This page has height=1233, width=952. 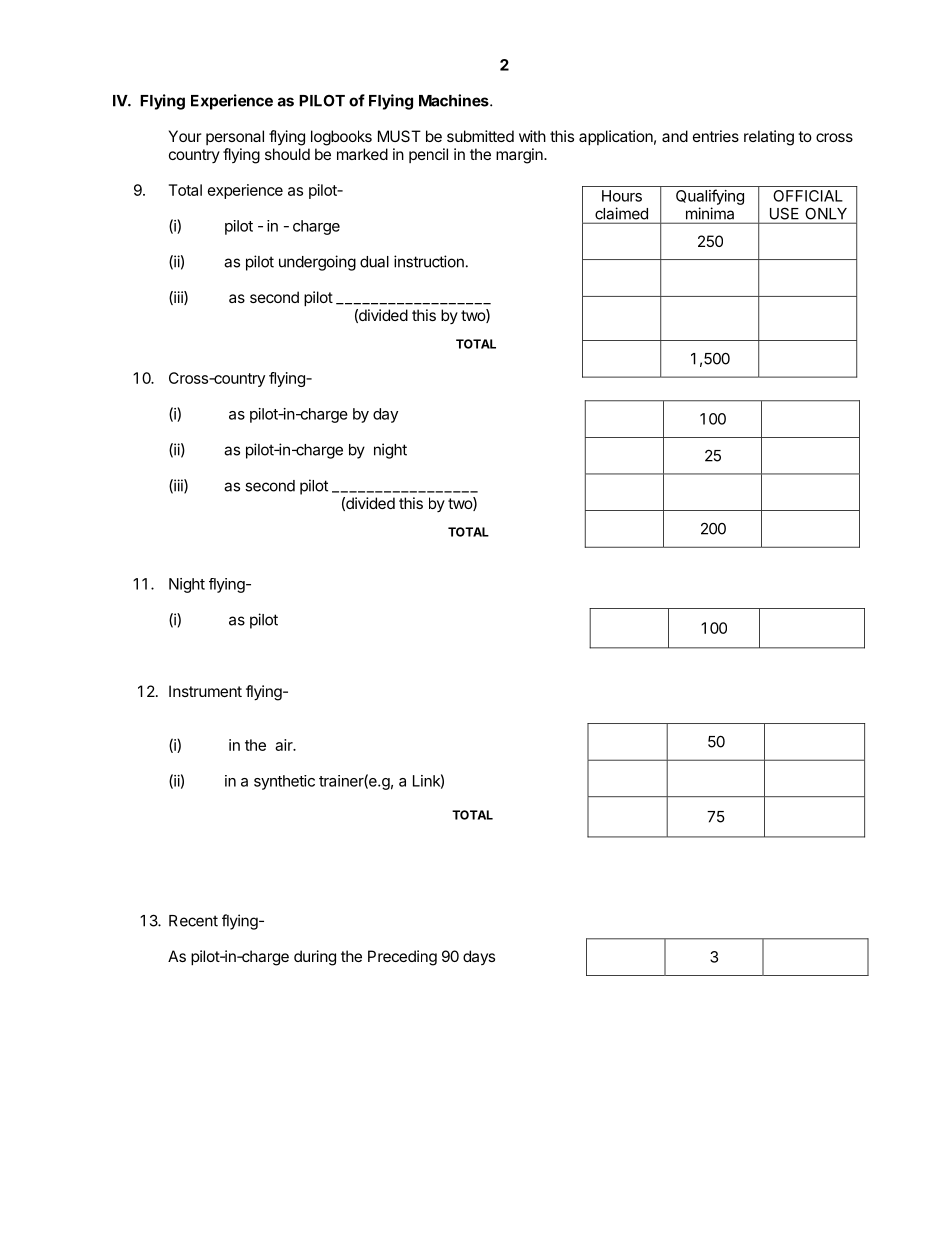 I want to click on days, so click(x=479, y=957).
